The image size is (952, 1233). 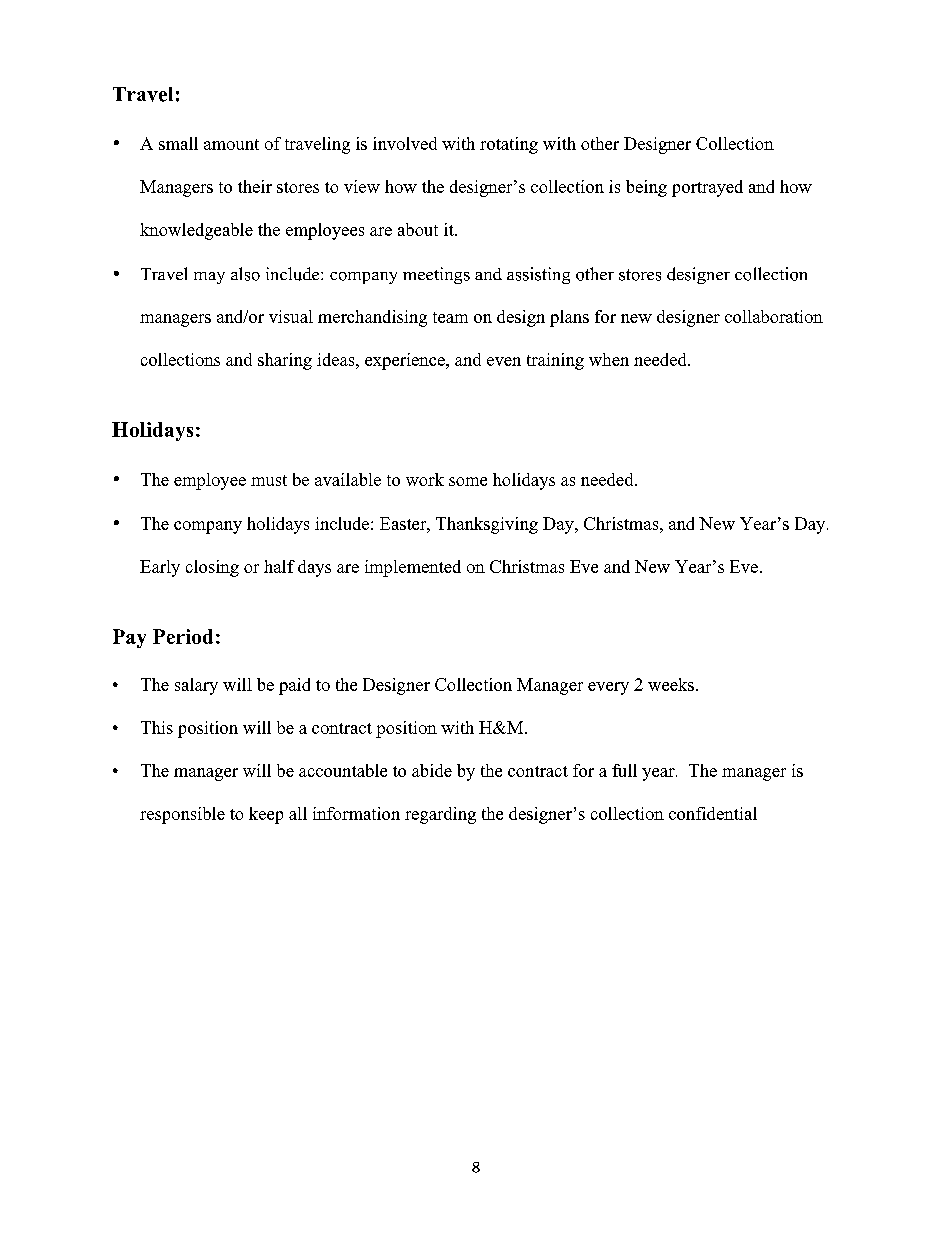 What do you see at coordinates (183, 636) in the document?
I see `Period` at bounding box center [183, 636].
